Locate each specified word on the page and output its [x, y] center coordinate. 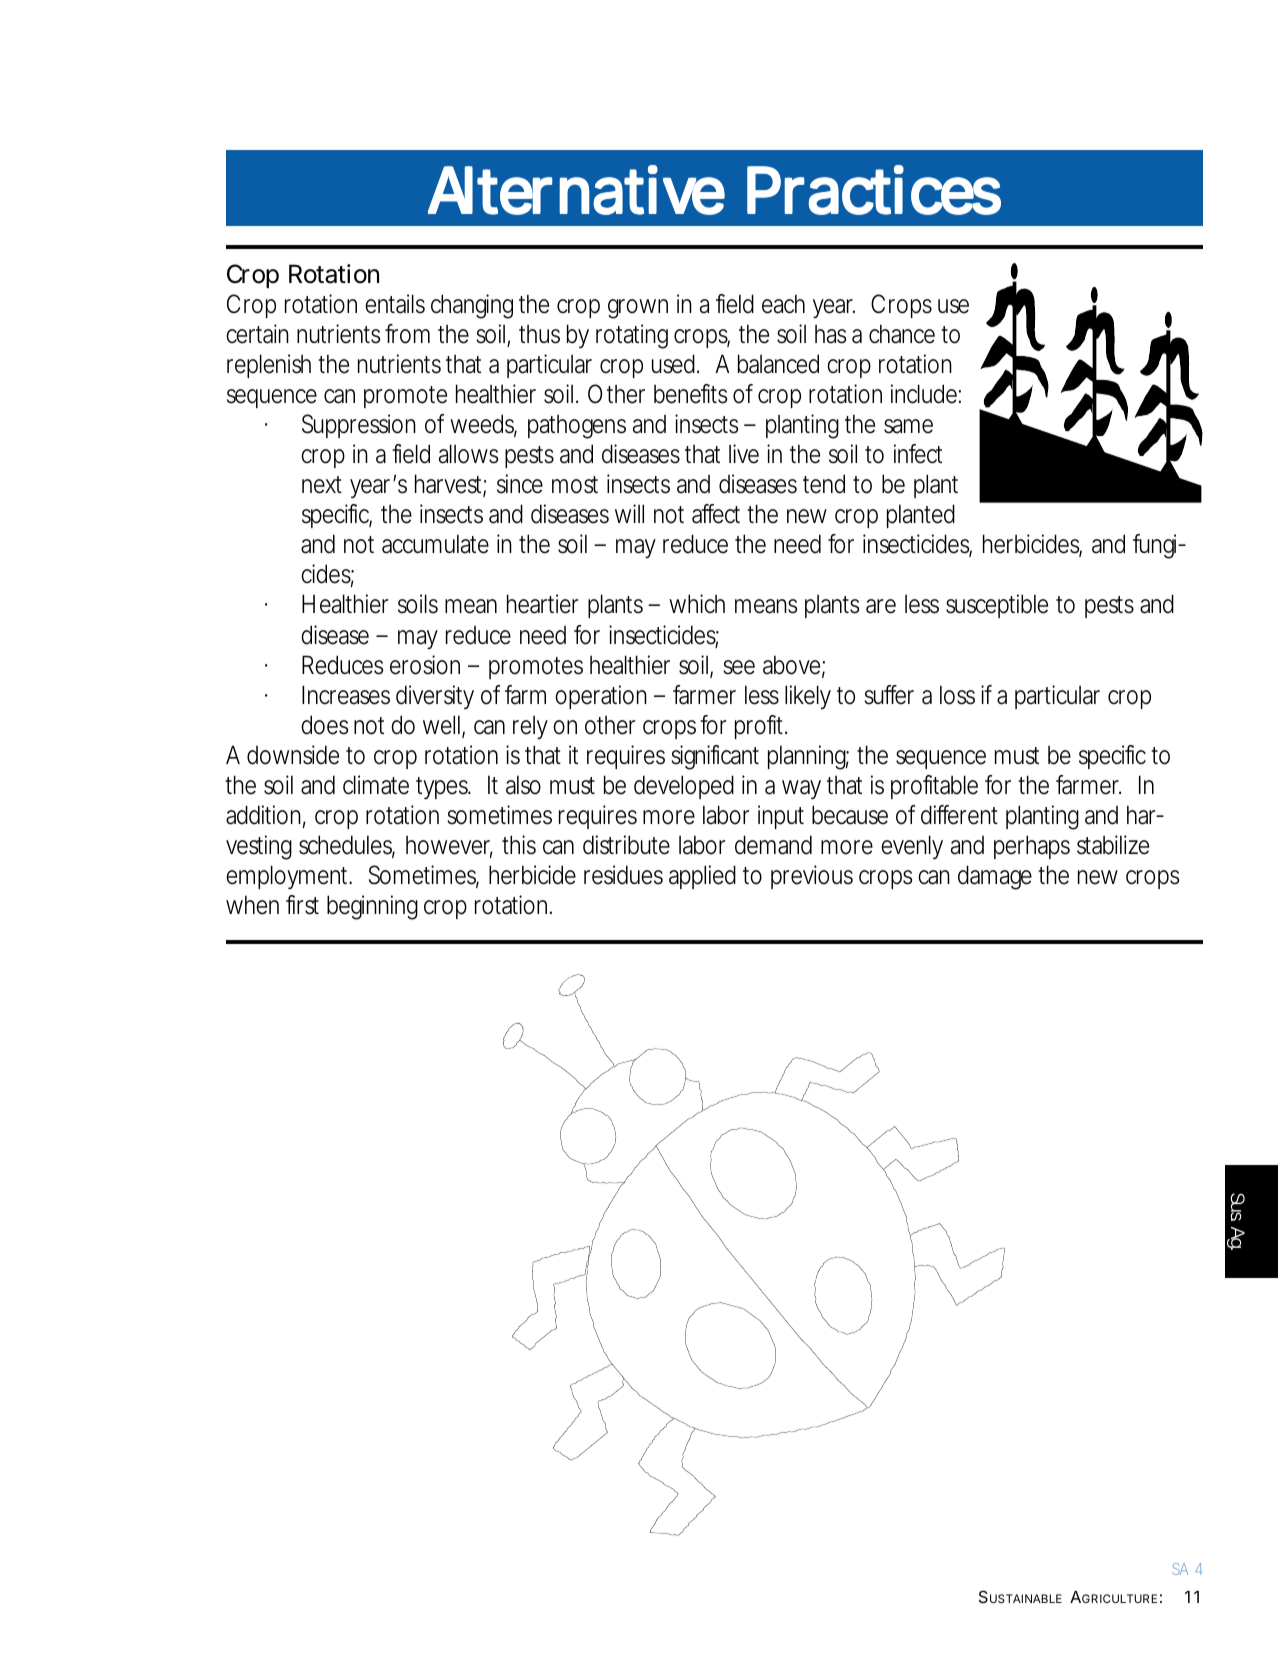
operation [601, 697]
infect [918, 454]
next [322, 485]
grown [638, 309]
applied [702, 877]
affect [716, 514]
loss [957, 695]
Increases [346, 695]
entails [395, 304]
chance [902, 334]
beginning [372, 907]
